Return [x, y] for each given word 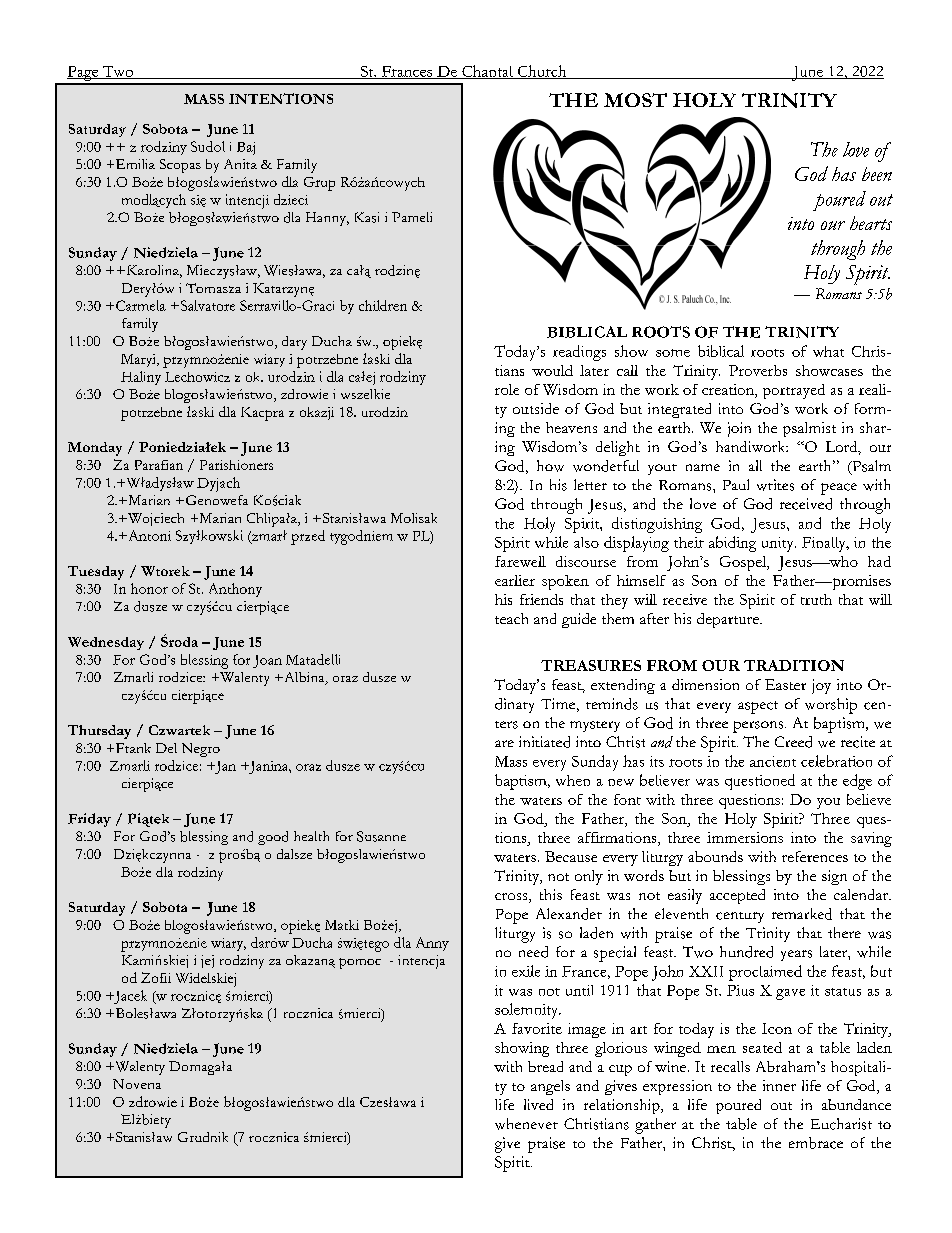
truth [816, 599]
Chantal [487, 72]
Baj [246, 148]
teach [511, 618]
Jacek [129, 997]
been [877, 174]
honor [149, 588]
